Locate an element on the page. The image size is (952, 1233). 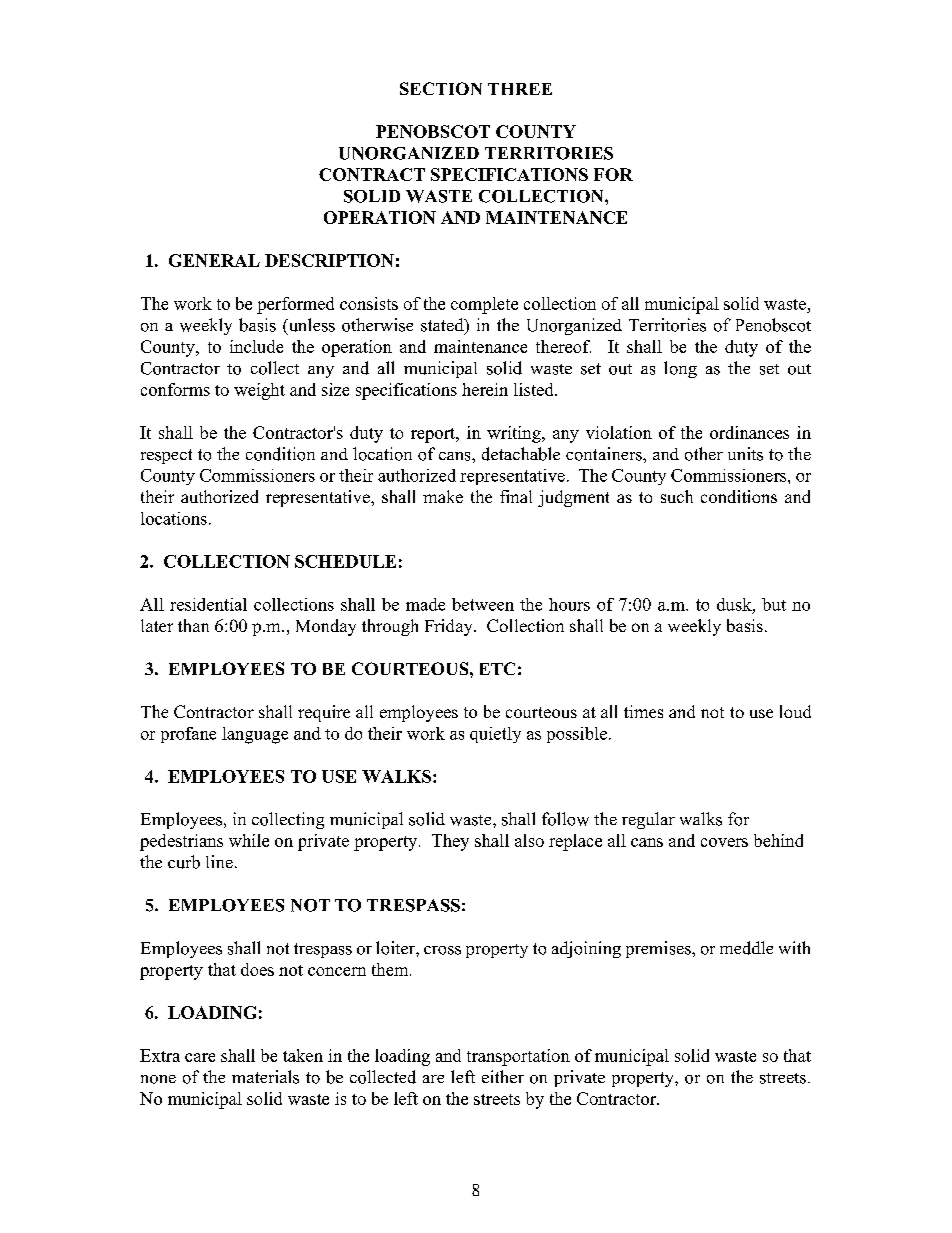
care is located at coordinates (200, 1057).
